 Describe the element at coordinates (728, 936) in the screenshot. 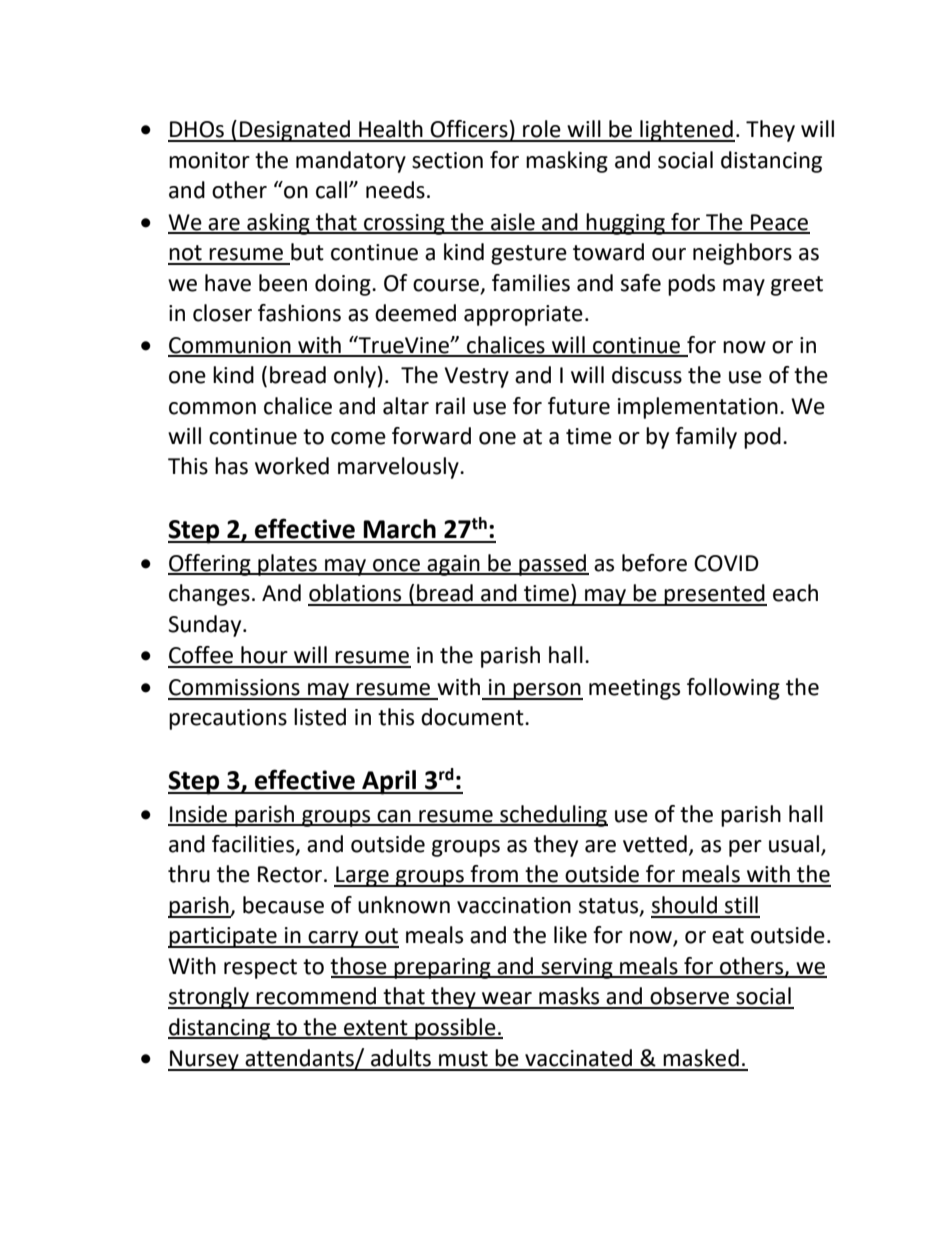

I see `eat` at that location.
